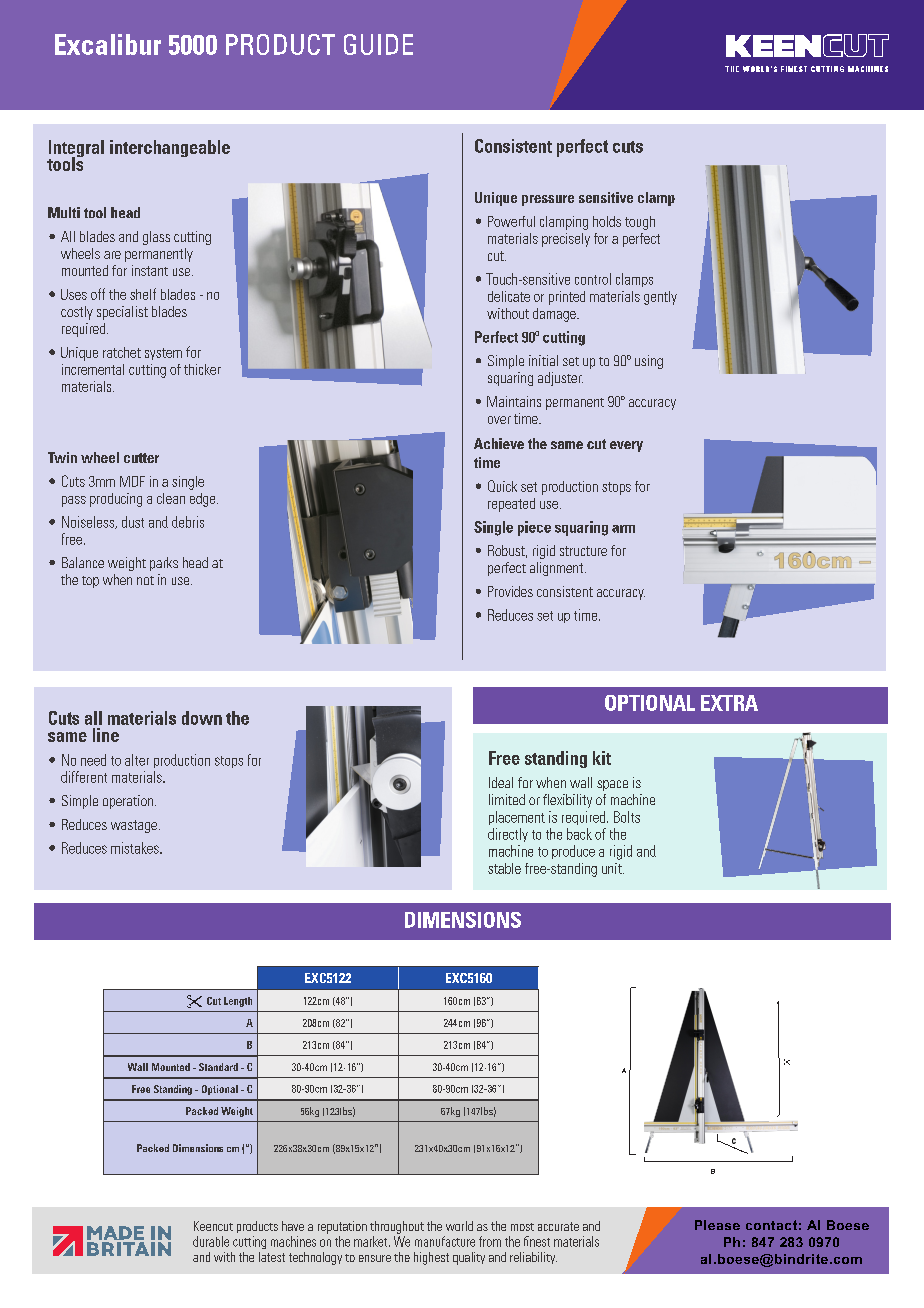 The image size is (924, 1308). Describe the element at coordinates (649, 362) in the document. I see `using` at that location.
